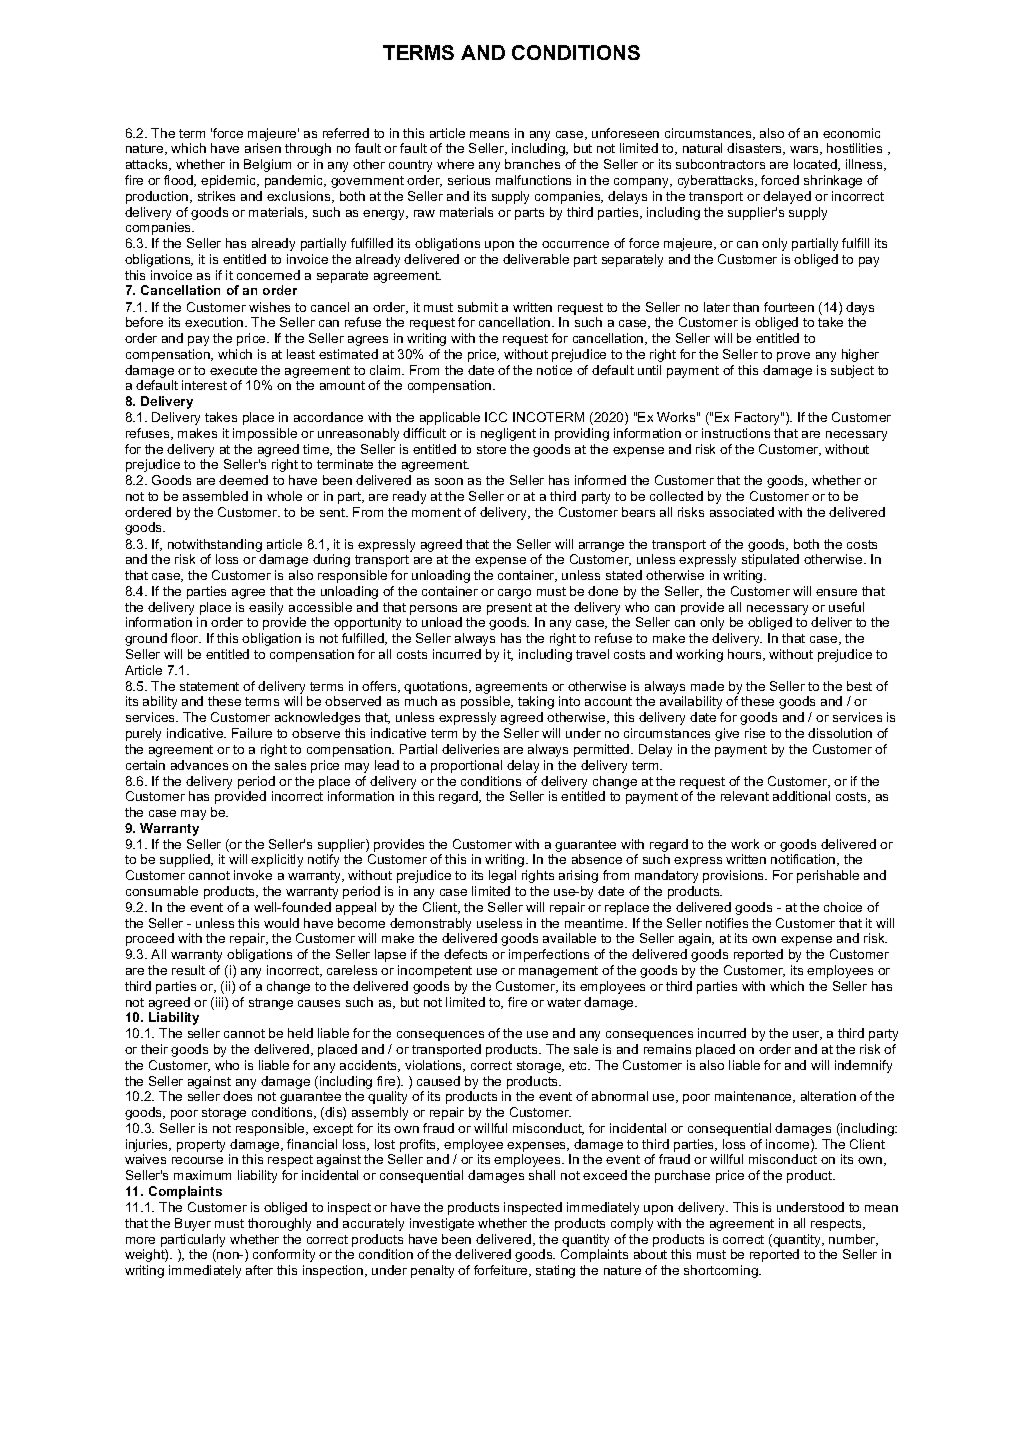  I want to click on epidemic, so click(230, 181).
